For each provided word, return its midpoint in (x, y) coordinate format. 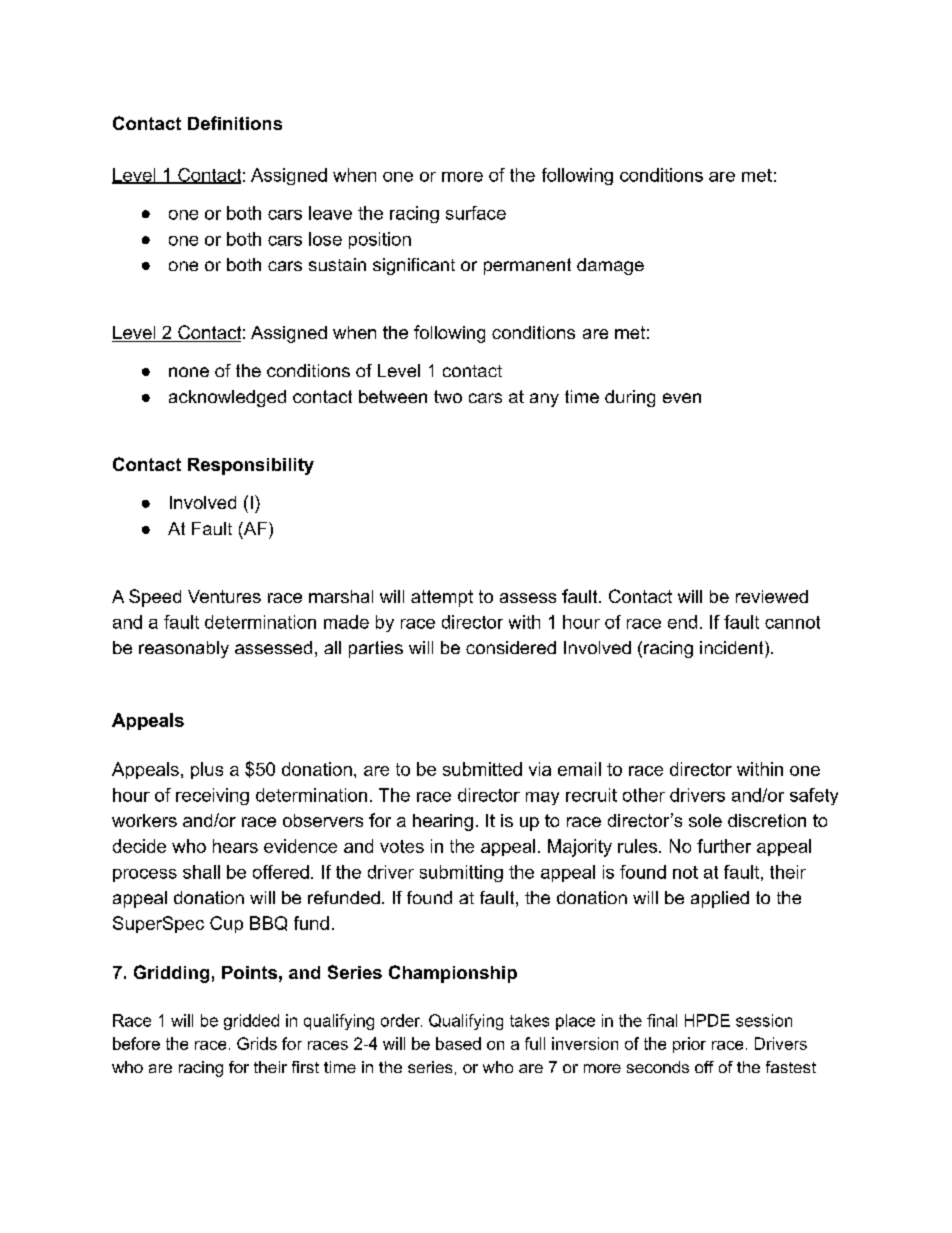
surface (476, 213)
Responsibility (251, 466)
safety (814, 796)
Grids (257, 1043)
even (682, 398)
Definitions (235, 123)
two (448, 396)
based (458, 1043)
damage (610, 266)
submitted (482, 769)
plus (207, 770)
